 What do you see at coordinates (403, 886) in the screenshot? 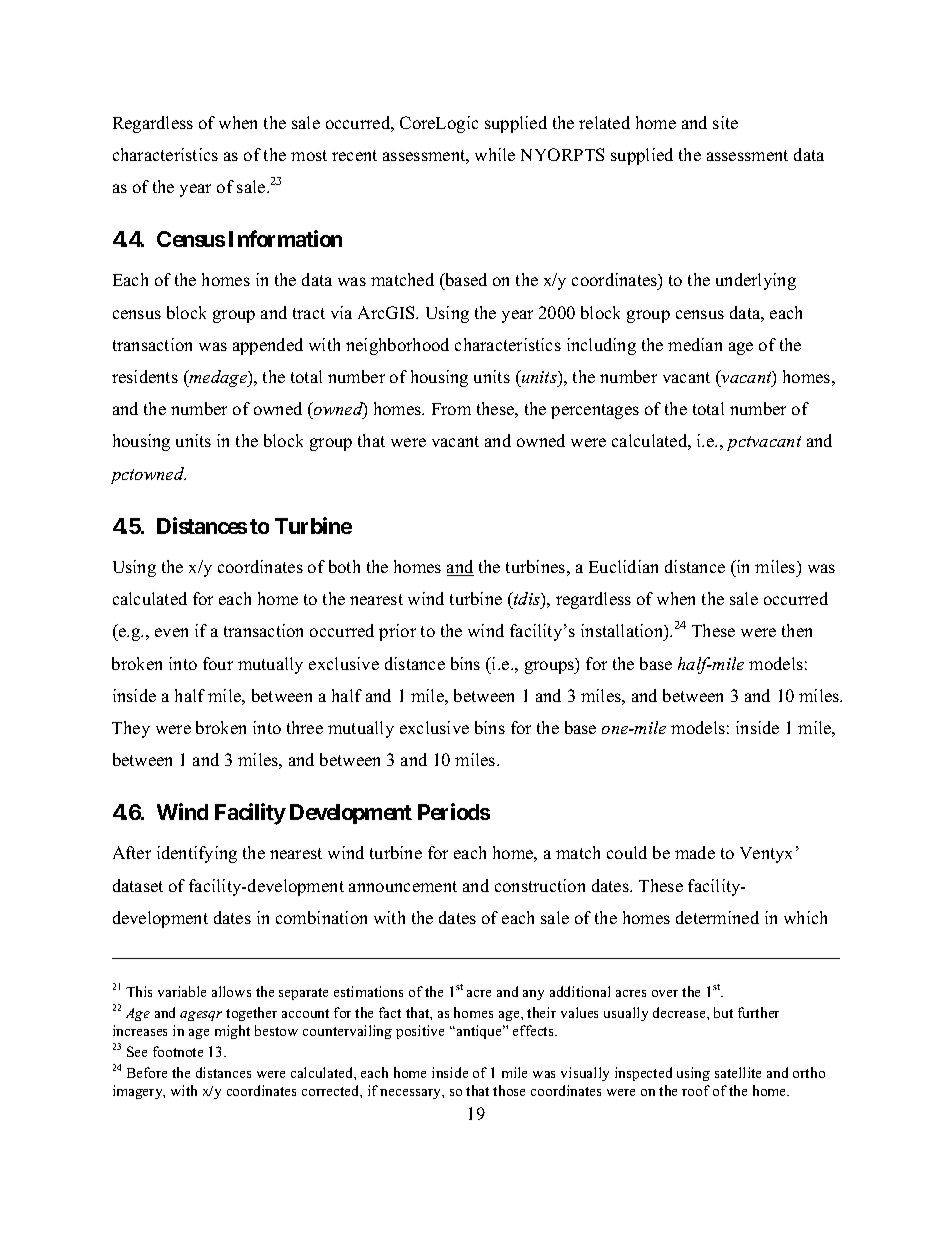
I see `announcement` at bounding box center [403, 886].
